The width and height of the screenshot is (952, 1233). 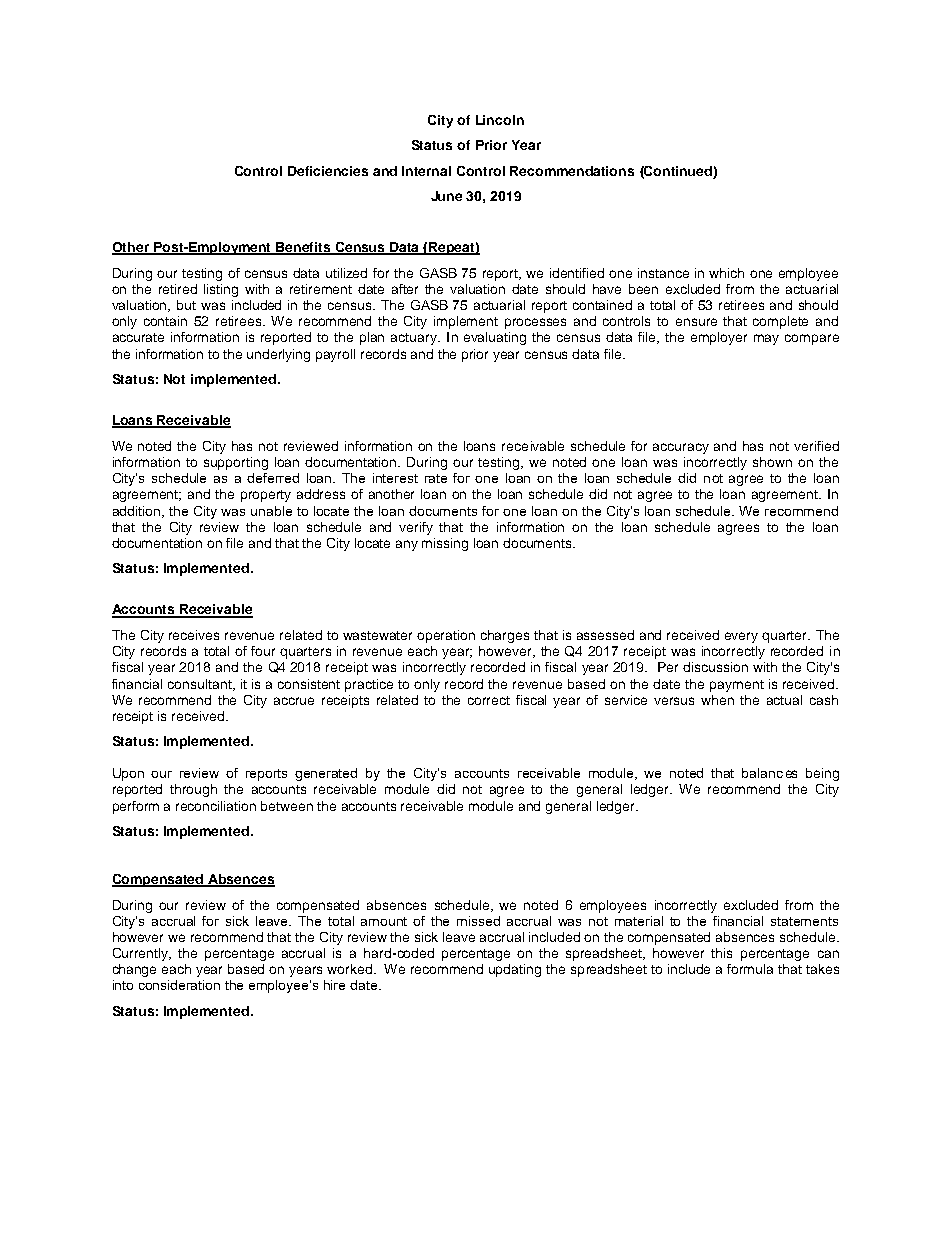 I want to click on Deficiencies, so click(x=328, y=171).
